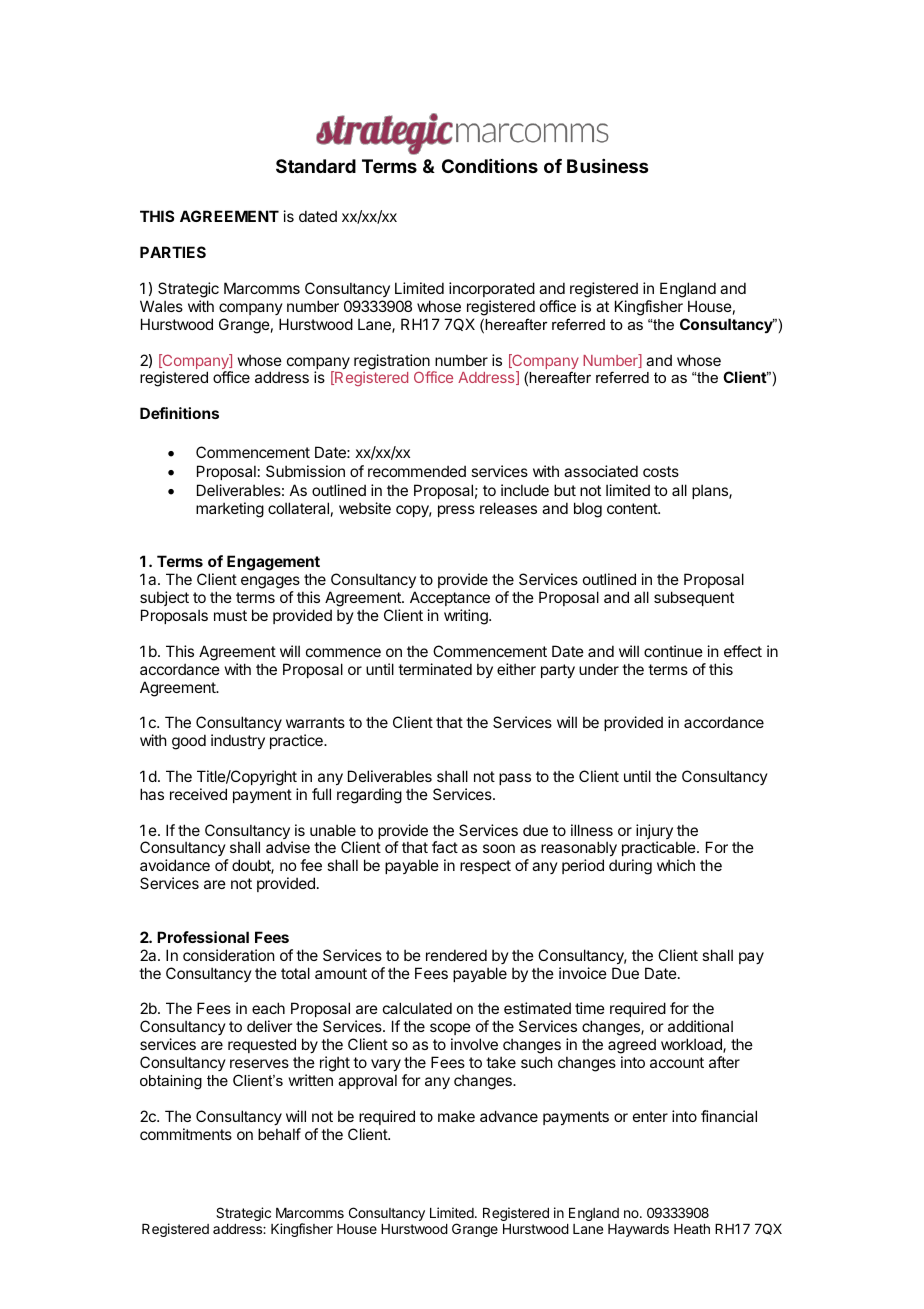 This page has width=924, height=1309. What do you see at coordinates (238, 741) in the page?
I see `industry` at bounding box center [238, 741].
